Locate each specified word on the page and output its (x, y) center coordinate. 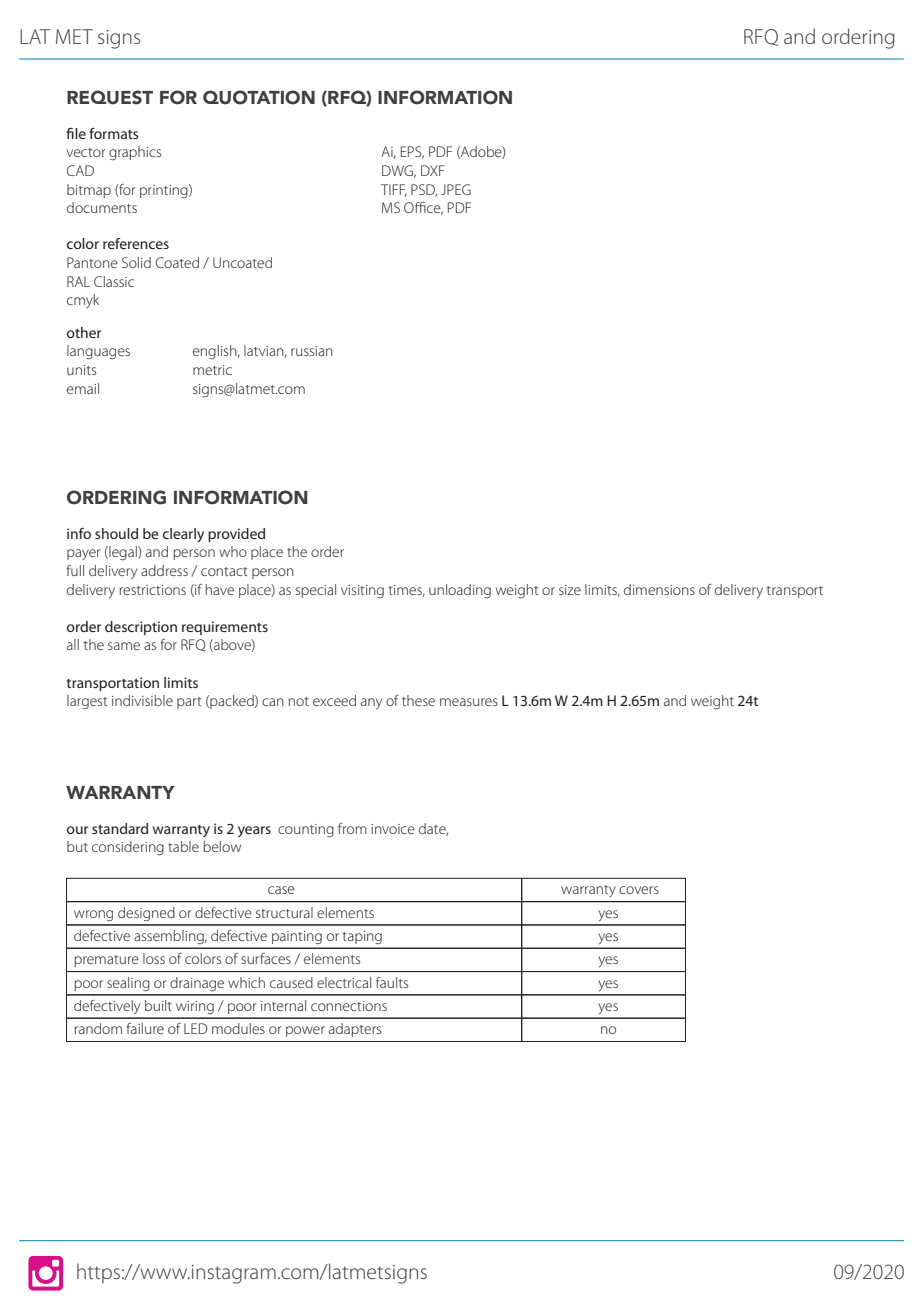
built (158, 1005)
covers (639, 890)
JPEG (456, 189)
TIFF (394, 190)
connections (349, 1006)
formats (114, 133)
